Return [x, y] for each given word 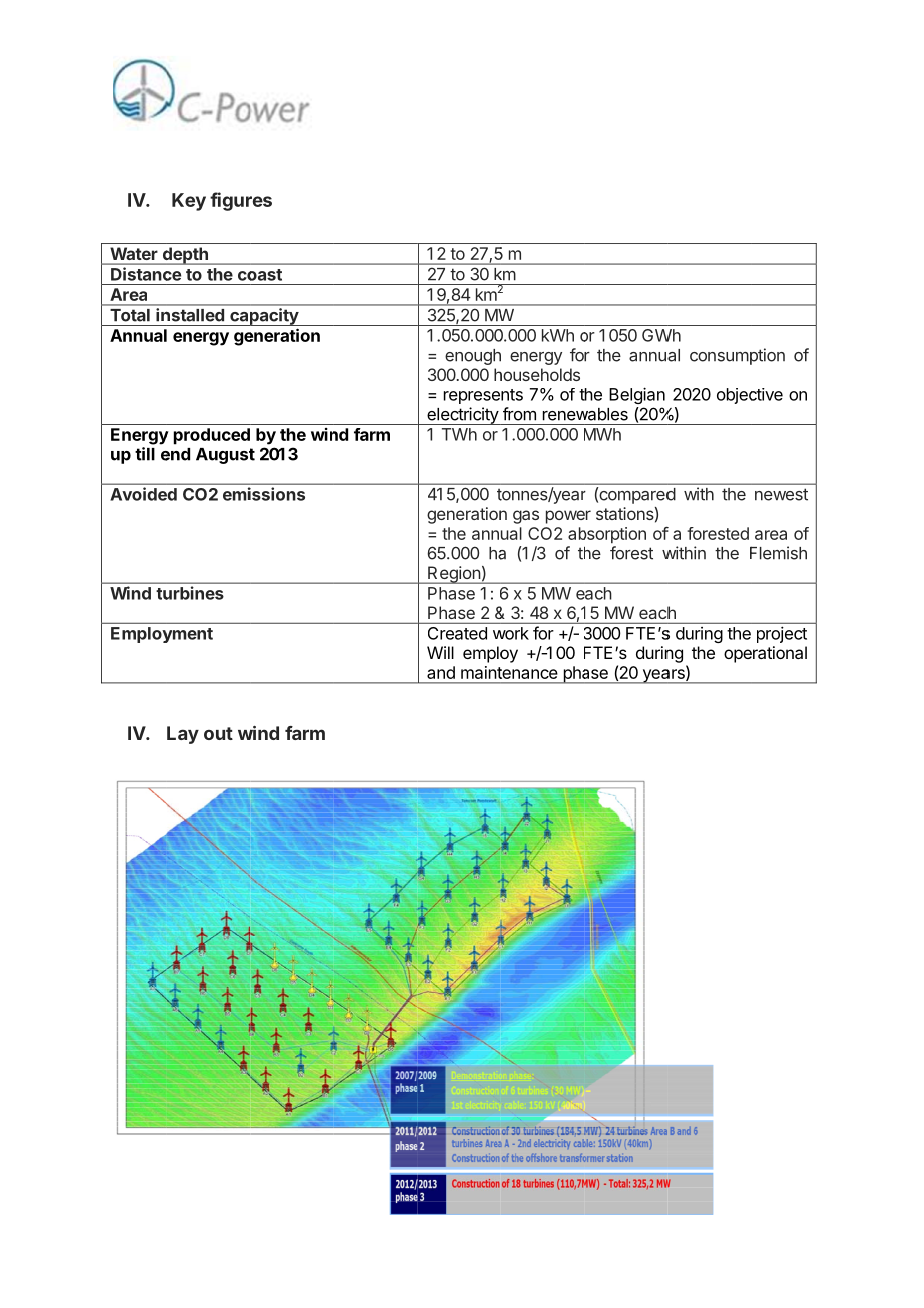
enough [473, 357]
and [441, 672]
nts [512, 395]
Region [454, 575]
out [218, 733]
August [225, 456]
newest [781, 494]
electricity [462, 416]
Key [189, 202]
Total [130, 315]
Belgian [637, 395]
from [519, 414]
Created [457, 633]
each [657, 612]
